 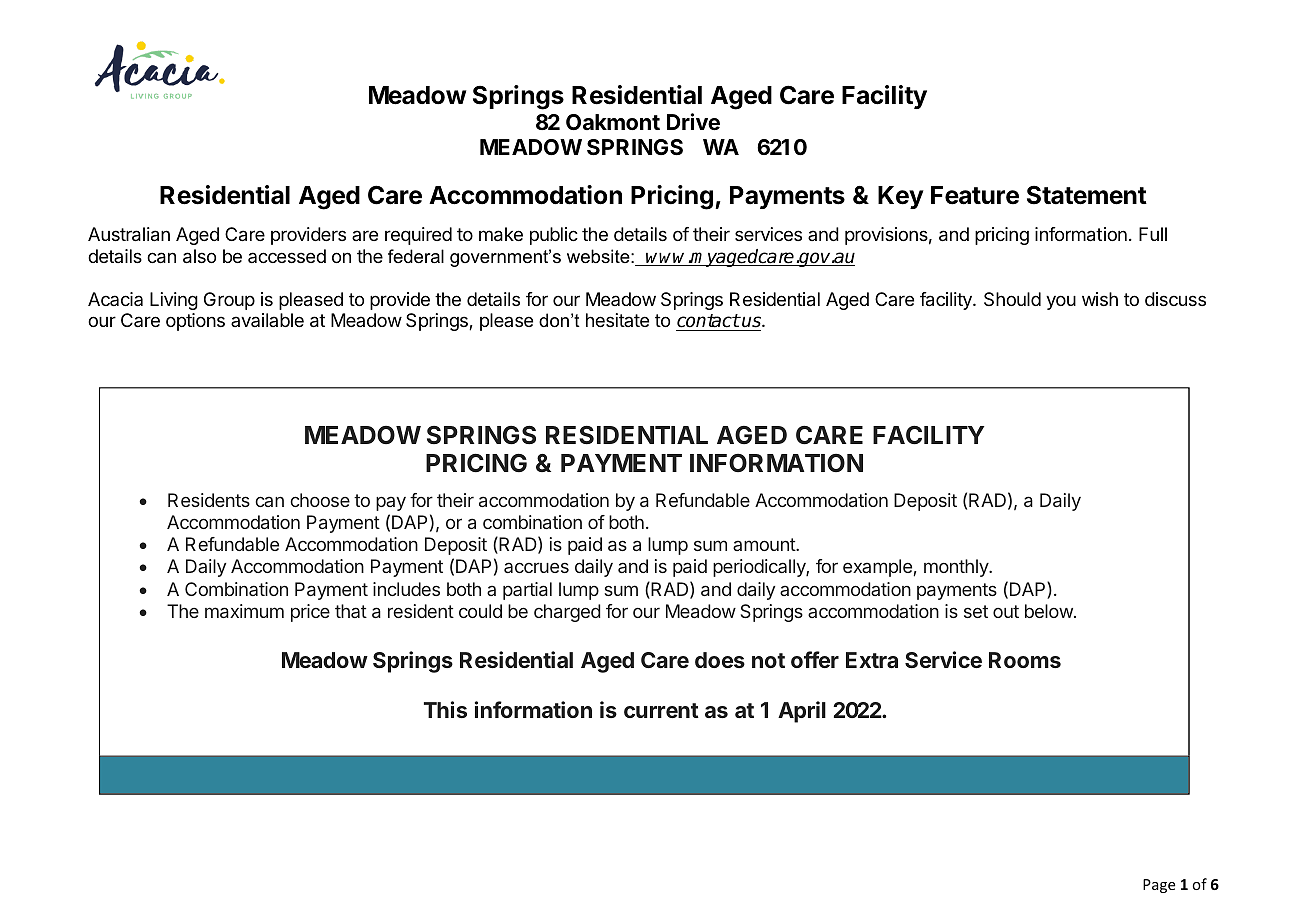 What do you see at coordinates (1087, 195) in the screenshot?
I see `Statement` at bounding box center [1087, 195].
